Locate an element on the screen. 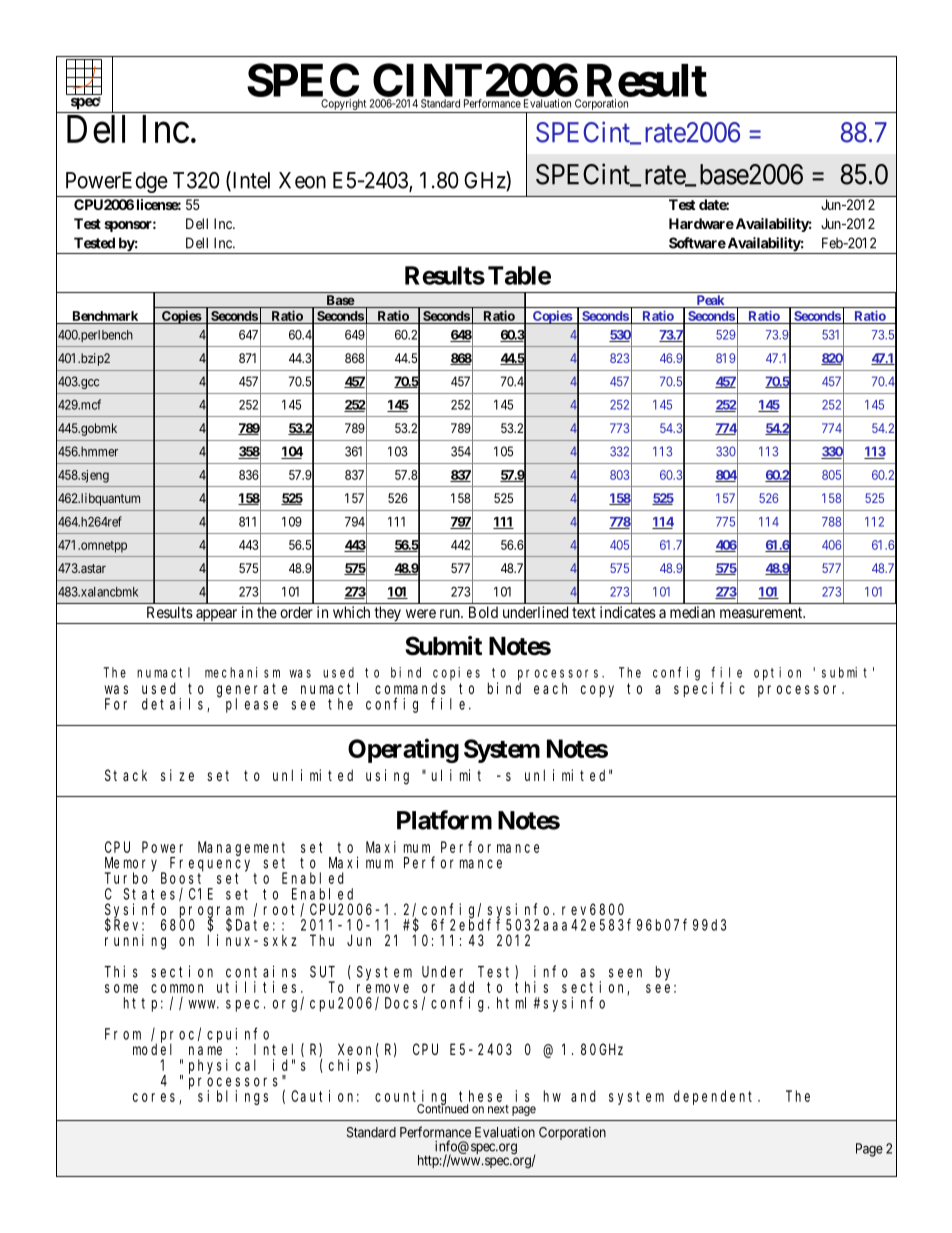  seen is located at coordinates (625, 973).
